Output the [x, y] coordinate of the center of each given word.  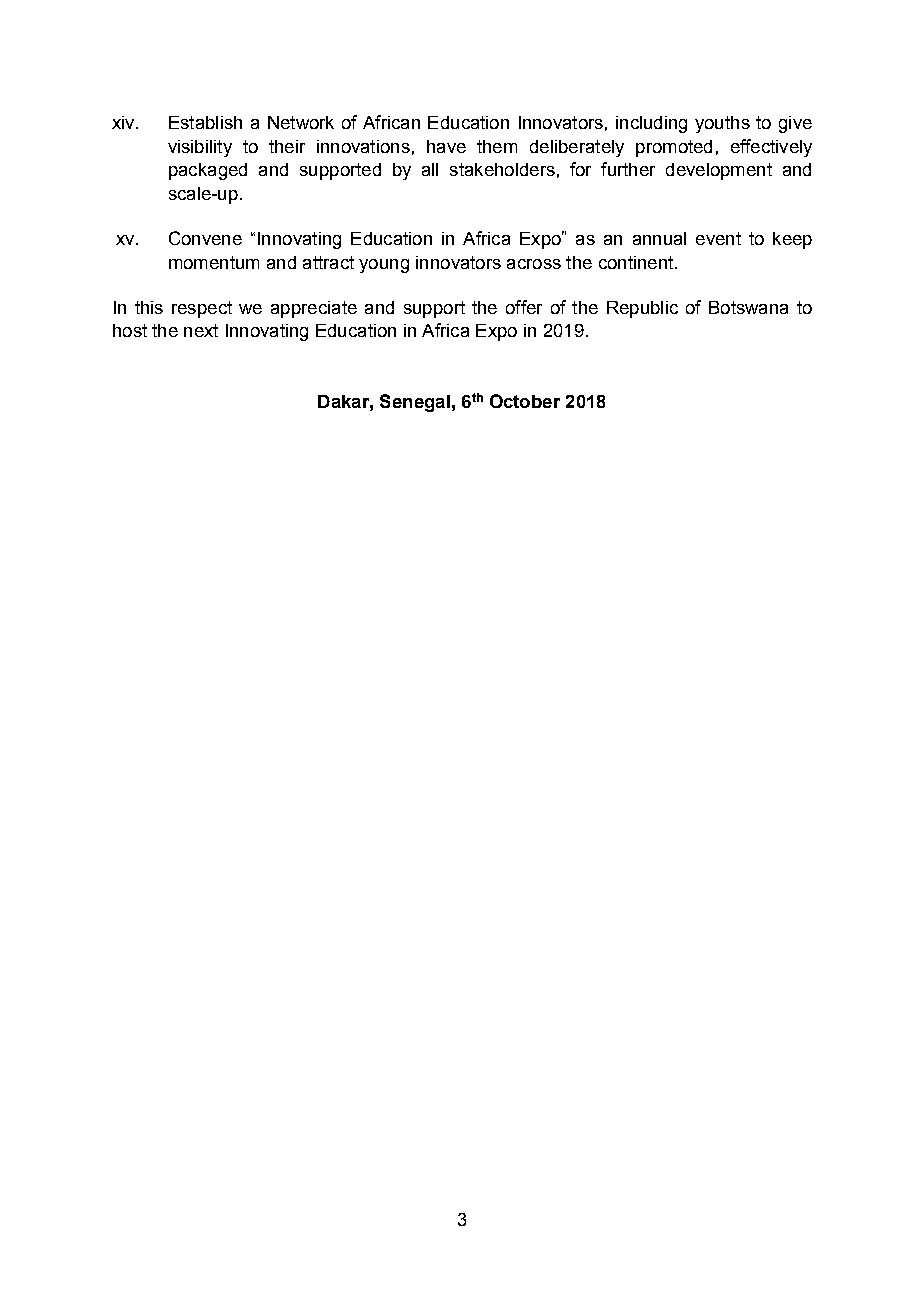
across [534, 264]
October [525, 401]
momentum [214, 262]
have [446, 146]
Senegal [415, 403]
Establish [205, 122]
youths [722, 124]
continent [636, 262]
